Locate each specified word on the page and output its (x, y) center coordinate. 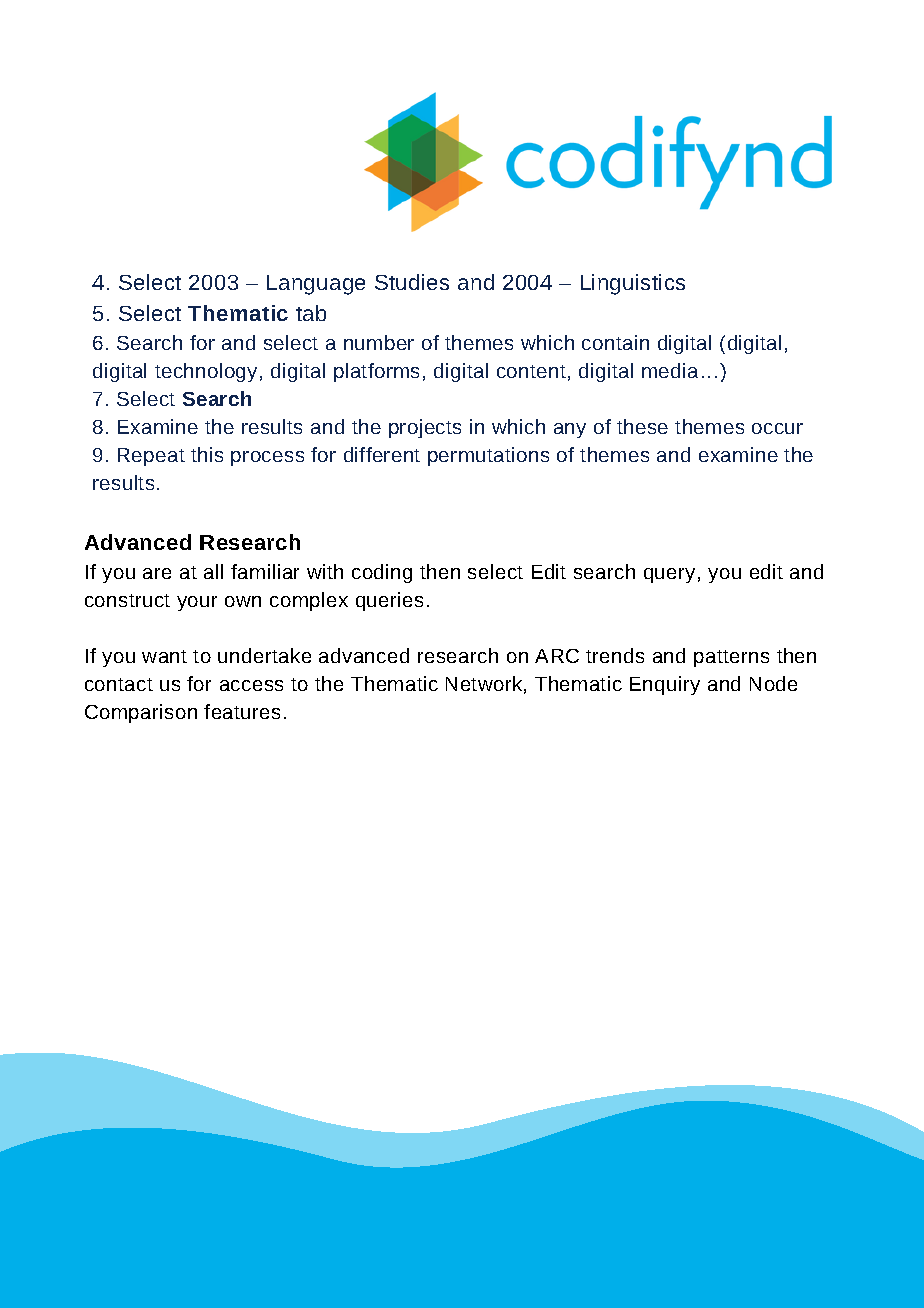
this (207, 454)
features (242, 711)
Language (316, 285)
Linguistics (633, 284)
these (642, 426)
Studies (412, 282)
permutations (488, 456)
